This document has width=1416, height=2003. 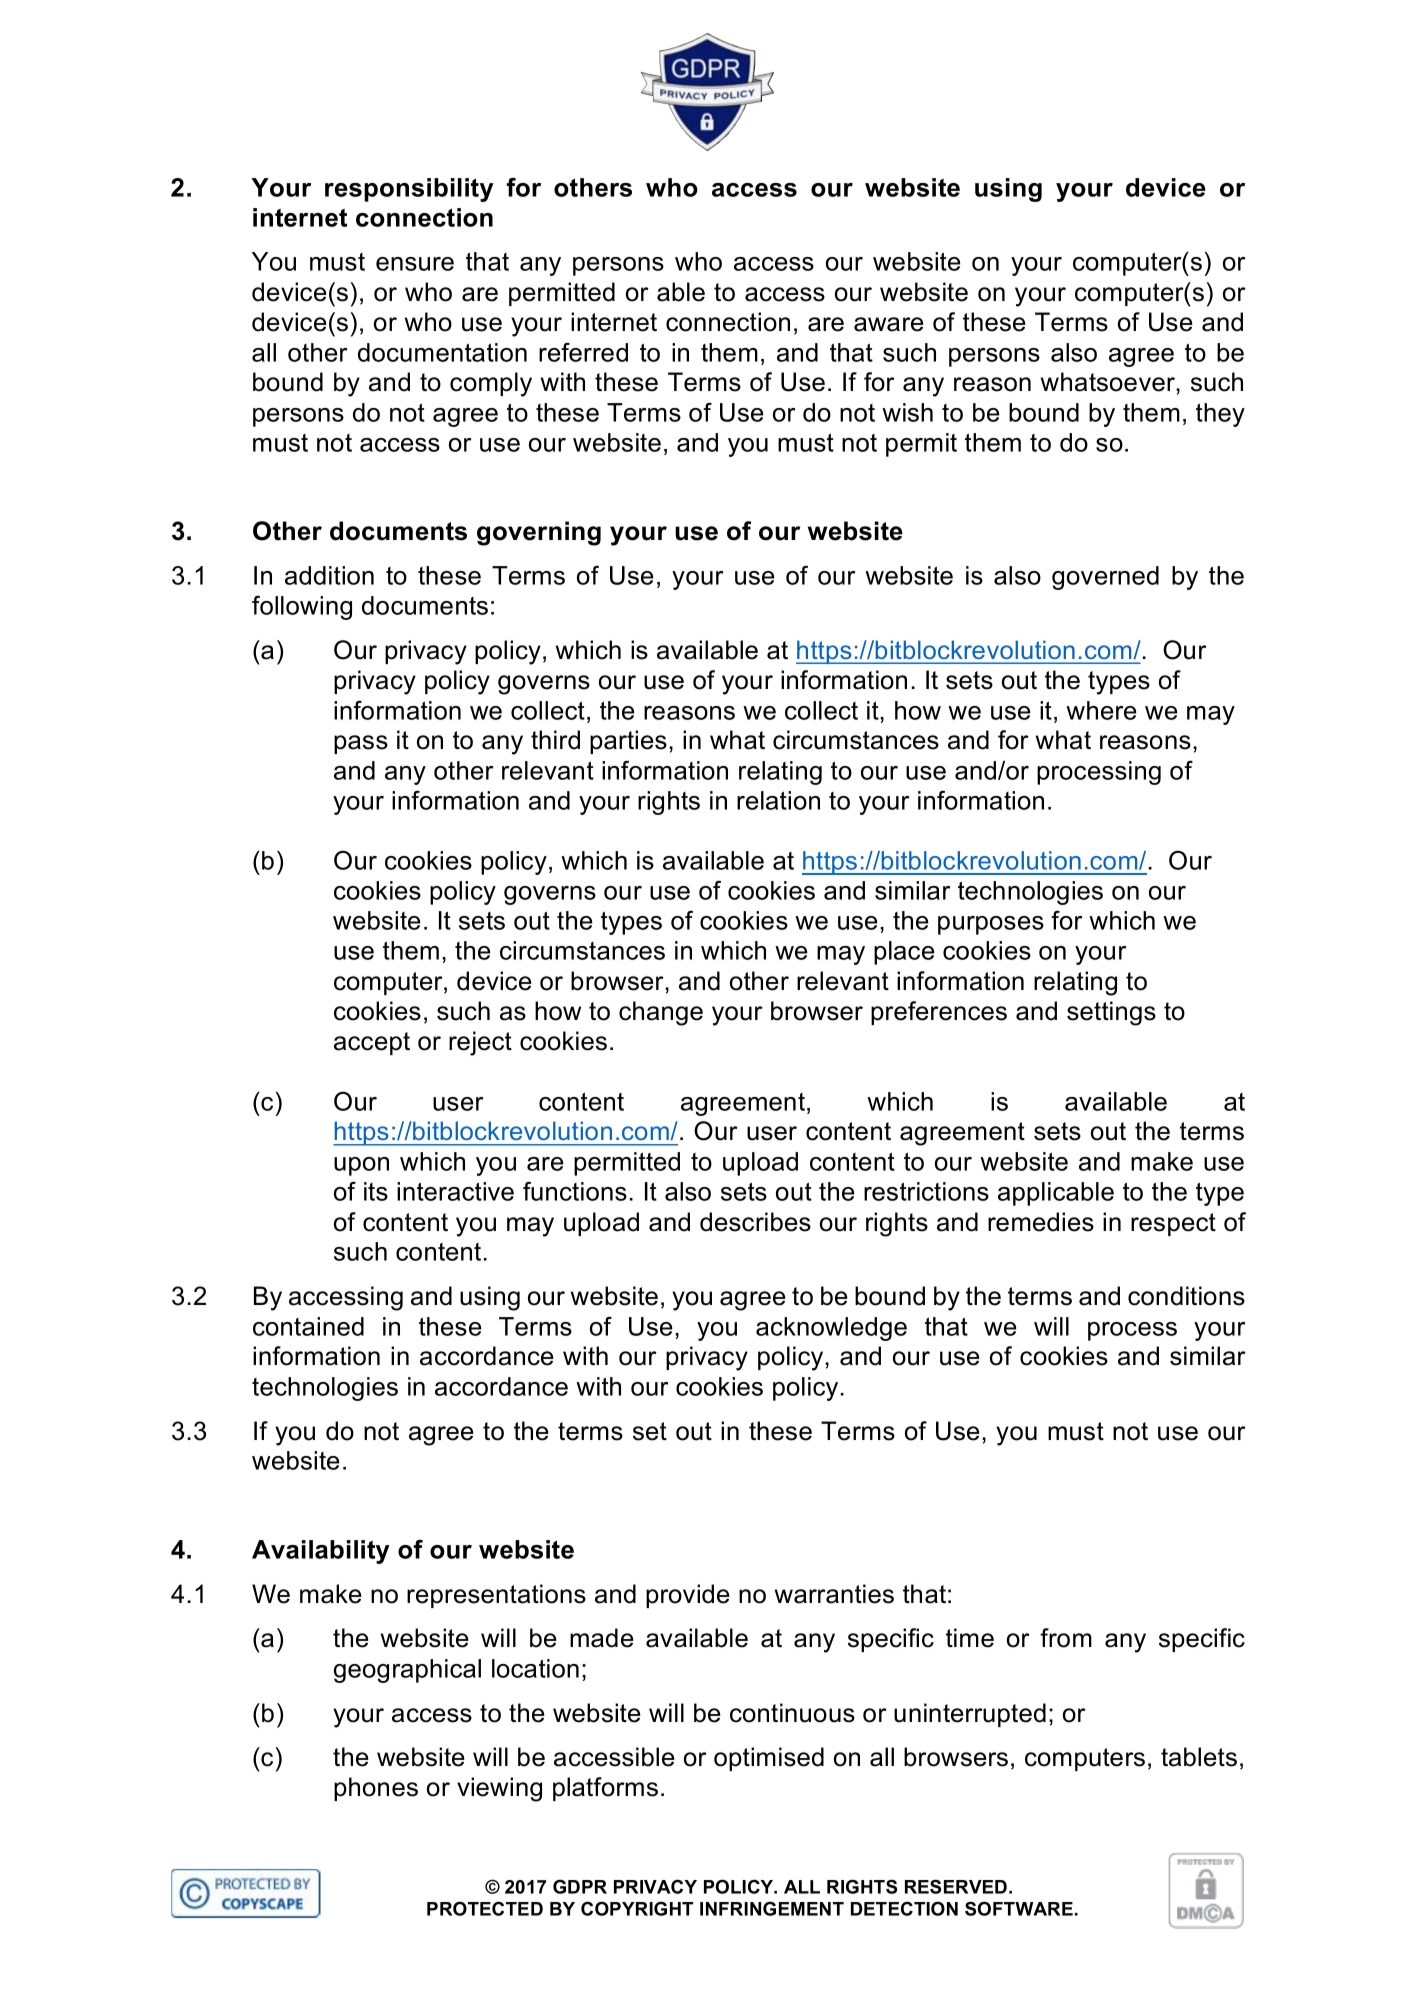 I want to click on where, so click(x=1101, y=710).
